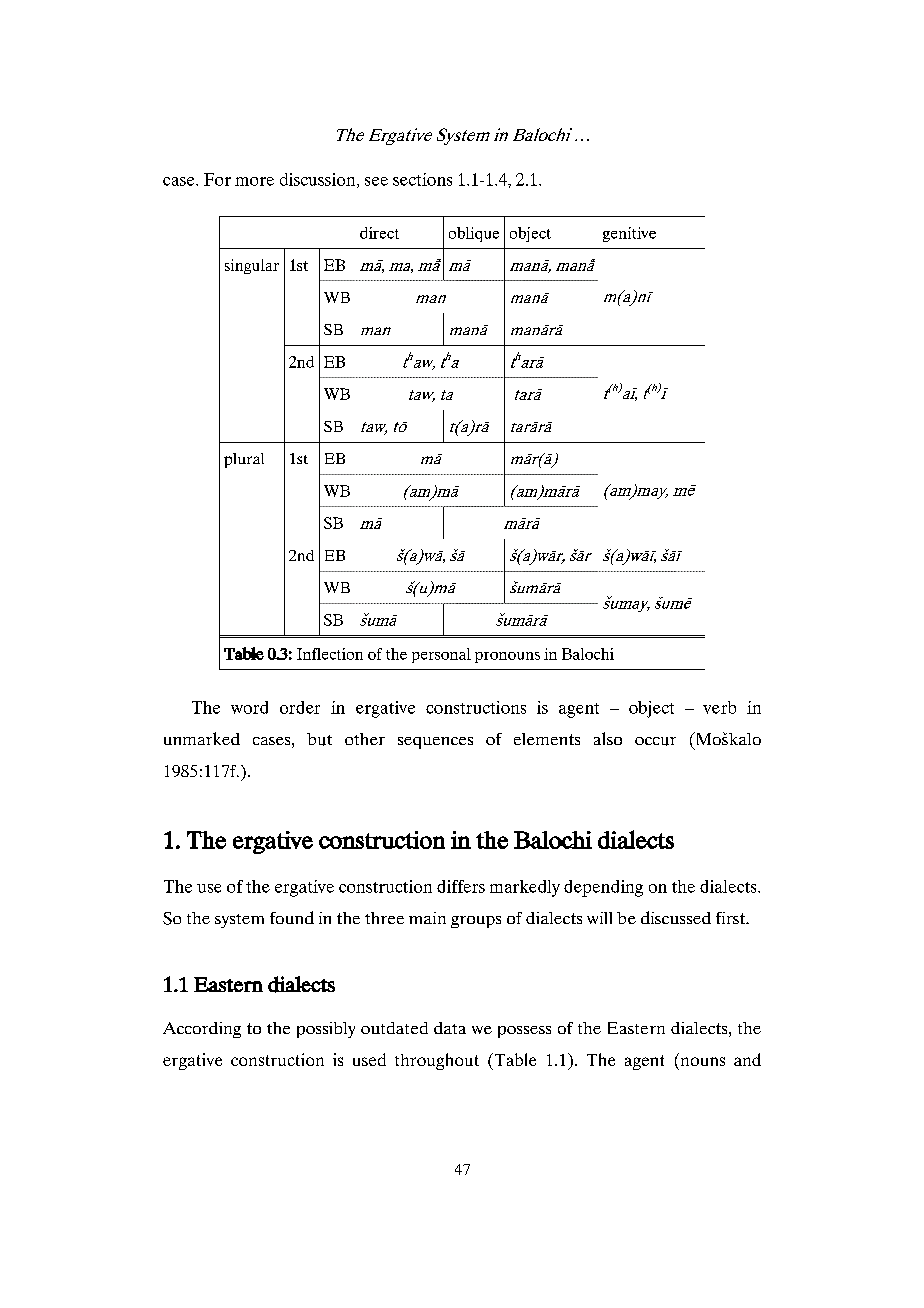 This screenshot has width=924, height=1308. Describe the element at coordinates (441, 655) in the screenshot. I see `personal` at that location.
